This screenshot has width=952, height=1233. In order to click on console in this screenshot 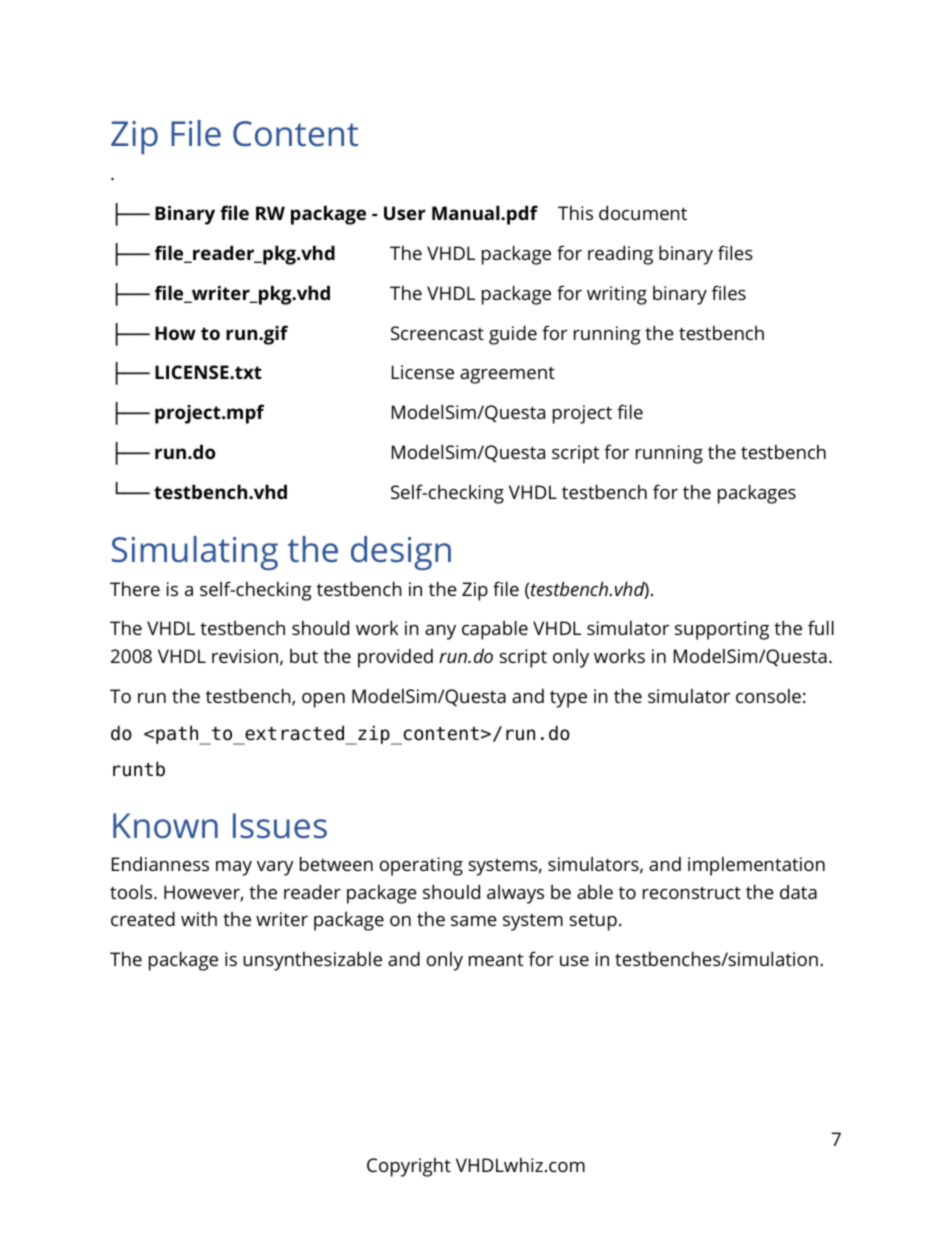, I will do `click(768, 696)`.
